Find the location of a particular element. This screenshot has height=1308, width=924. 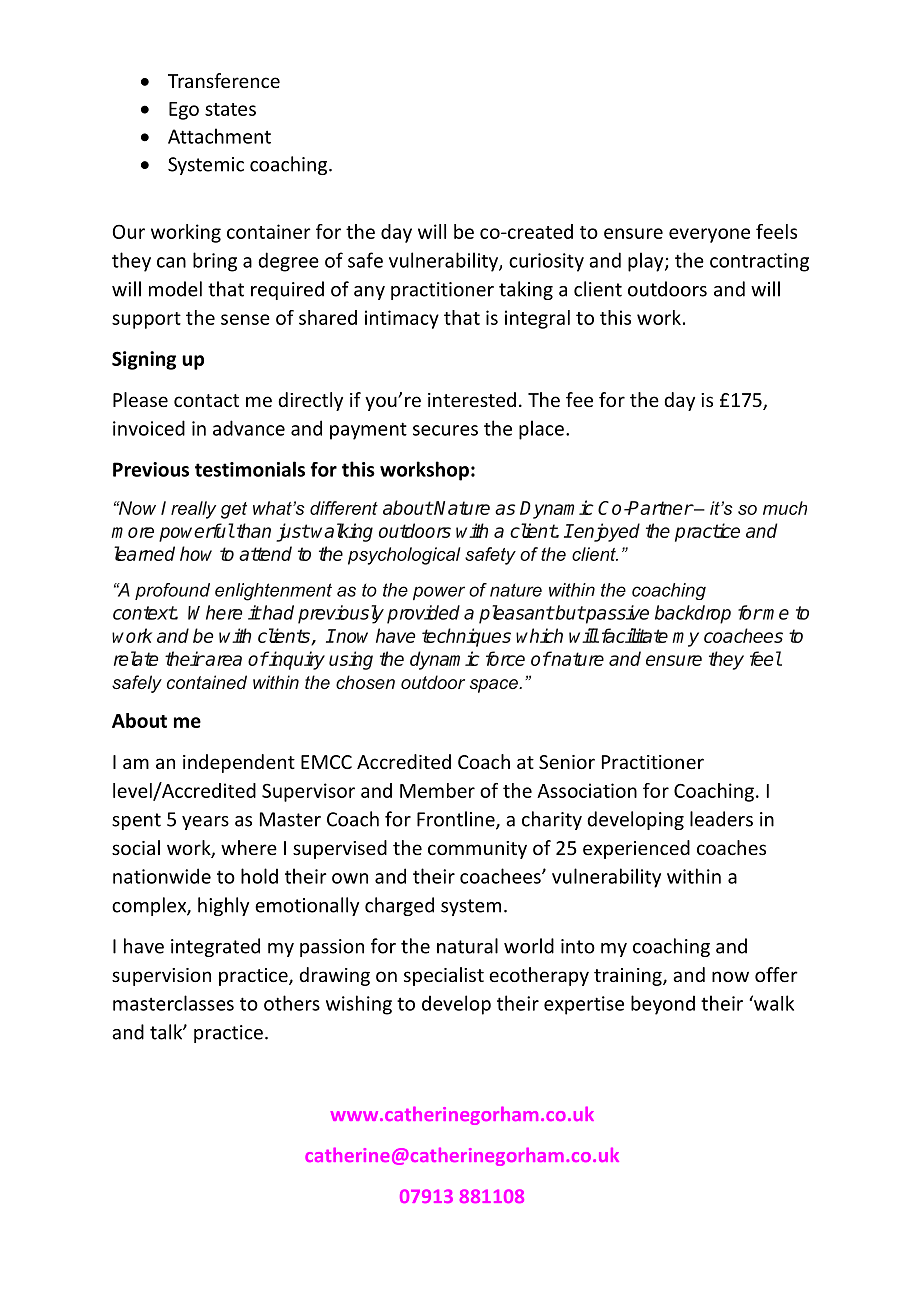

Transference is located at coordinates (224, 80).
